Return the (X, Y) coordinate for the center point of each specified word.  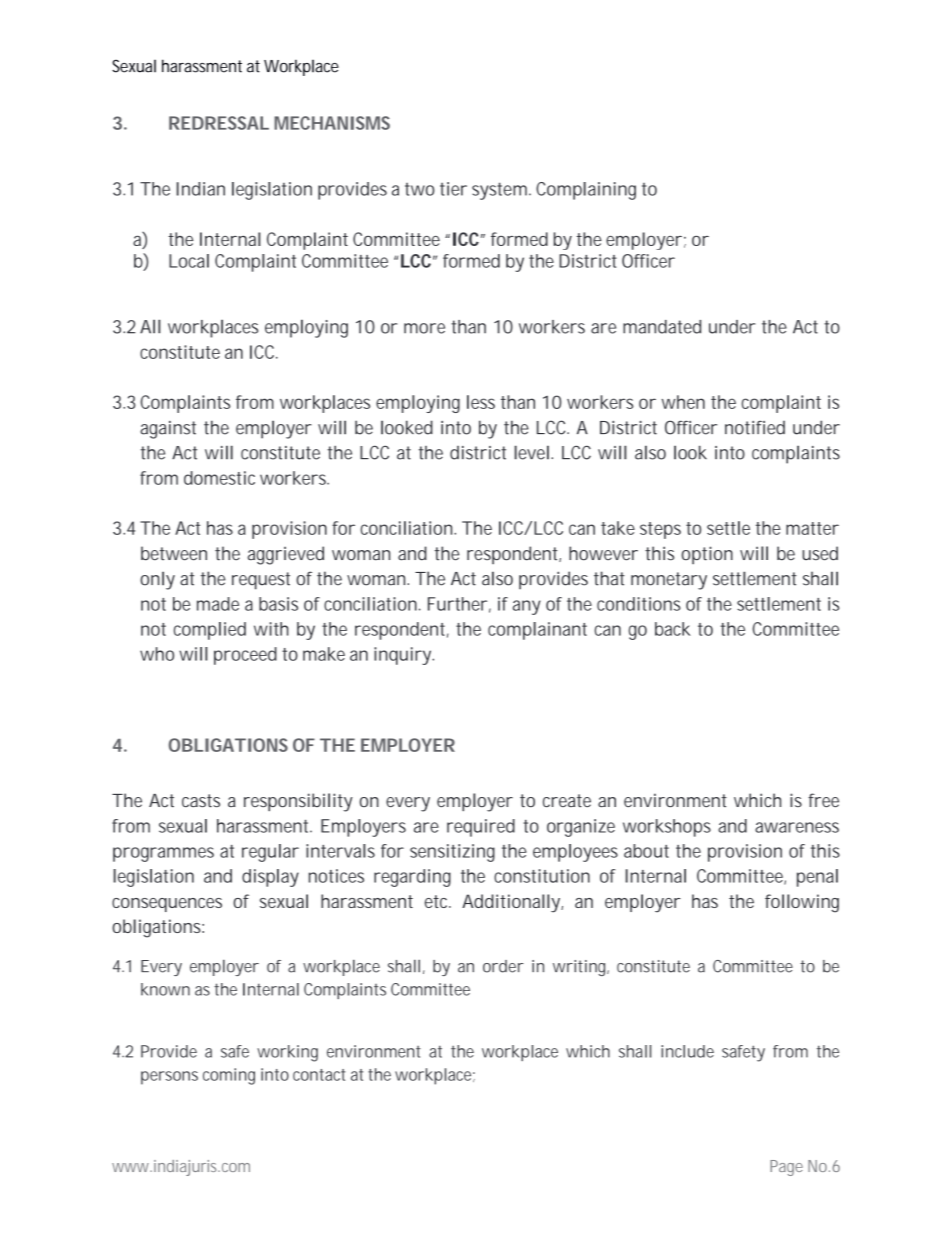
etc (438, 901)
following (802, 903)
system (501, 191)
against (168, 430)
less (481, 402)
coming (229, 1076)
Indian (200, 189)
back (673, 629)
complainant (537, 631)
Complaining (586, 191)
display (270, 878)
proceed (245, 656)
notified (755, 427)
